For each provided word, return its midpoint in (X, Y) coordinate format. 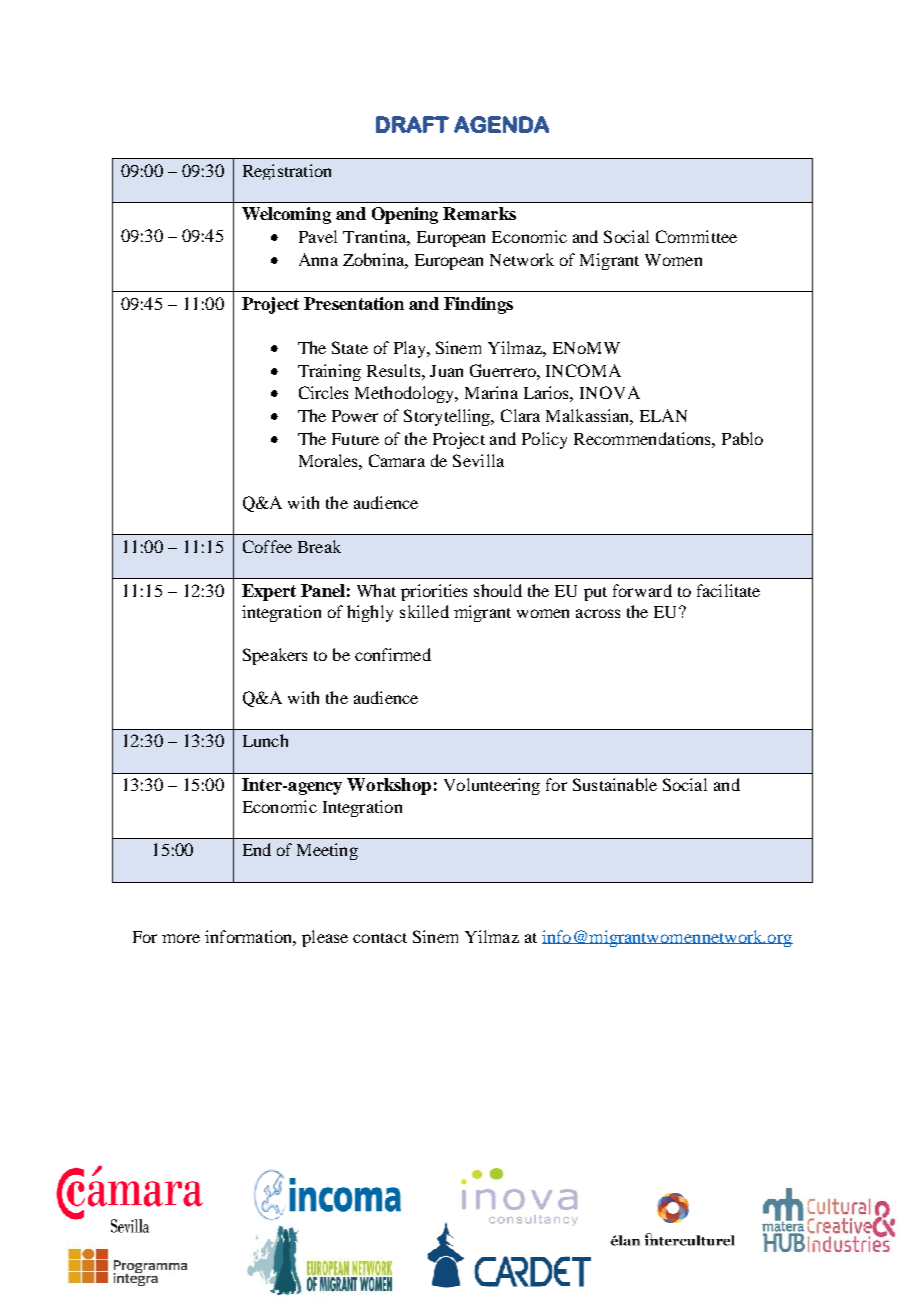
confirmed (393, 654)
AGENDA (501, 124)
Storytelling (448, 417)
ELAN (663, 415)
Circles (323, 392)
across (598, 613)
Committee (696, 236)
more (181, 938)
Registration (287, 172)
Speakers (275, 656)
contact (380, 938)
